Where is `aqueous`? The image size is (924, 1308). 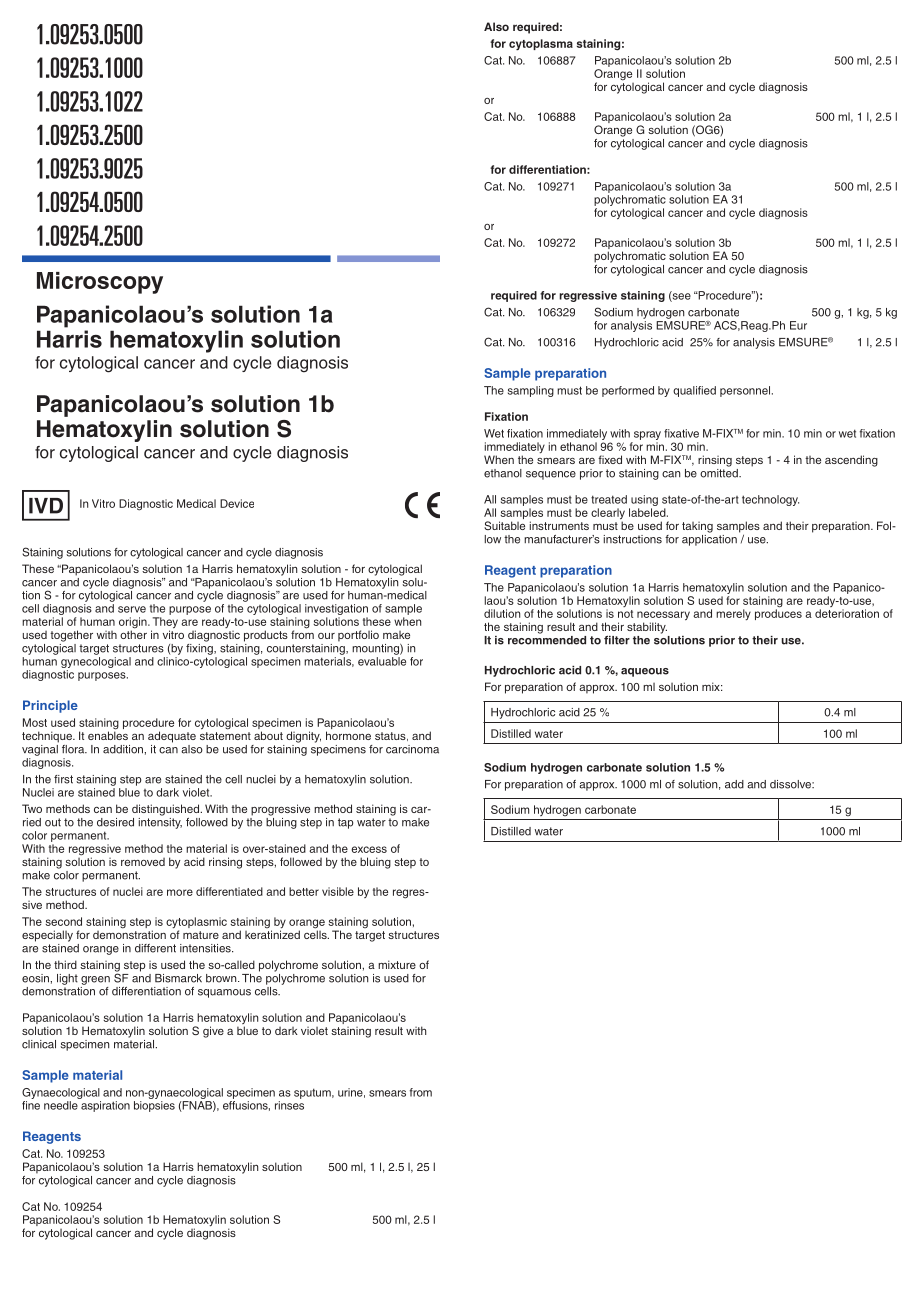
aqueous is located at coordinates (645, 672).
